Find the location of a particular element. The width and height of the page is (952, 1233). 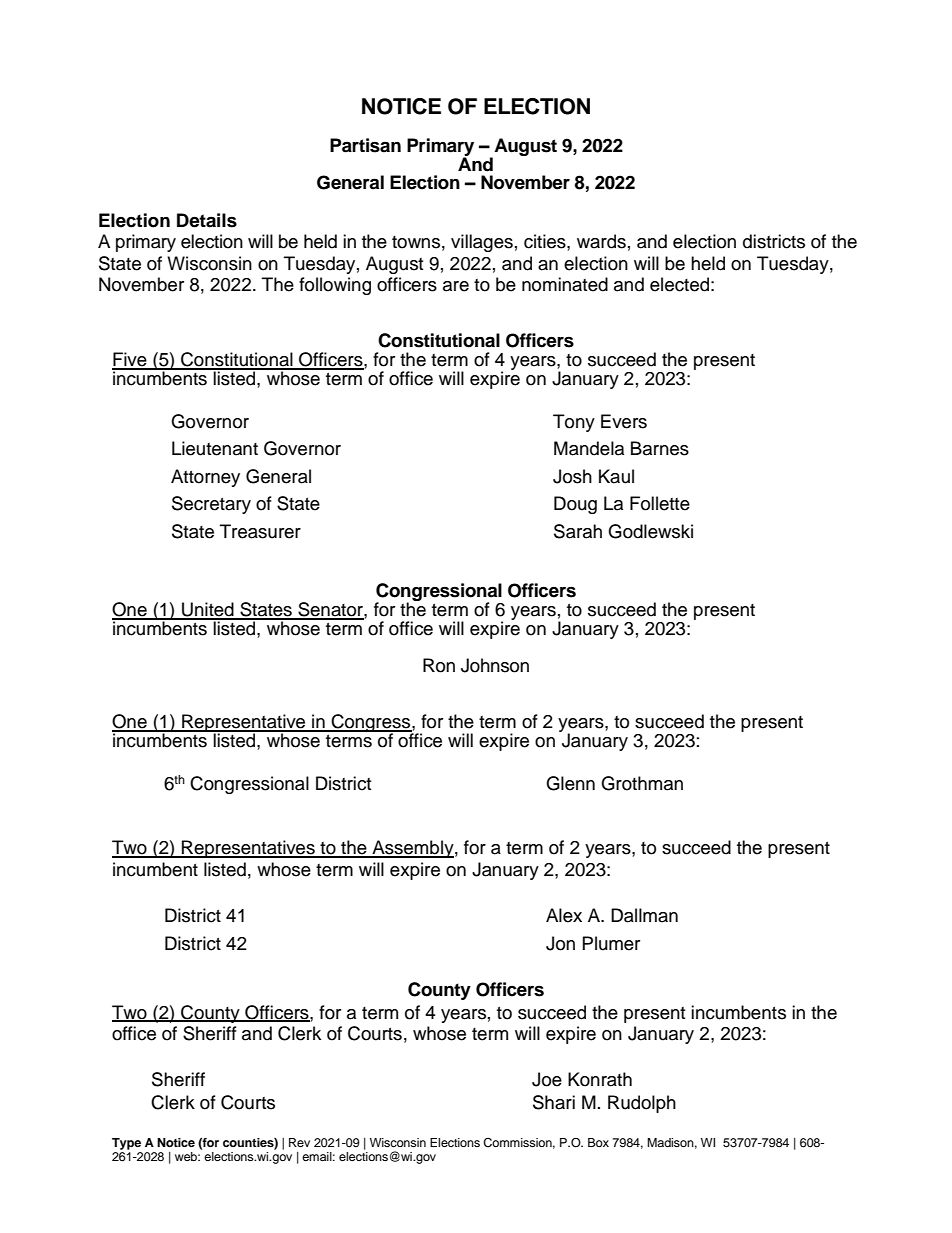

wards is located at coordinates (601, 241).
